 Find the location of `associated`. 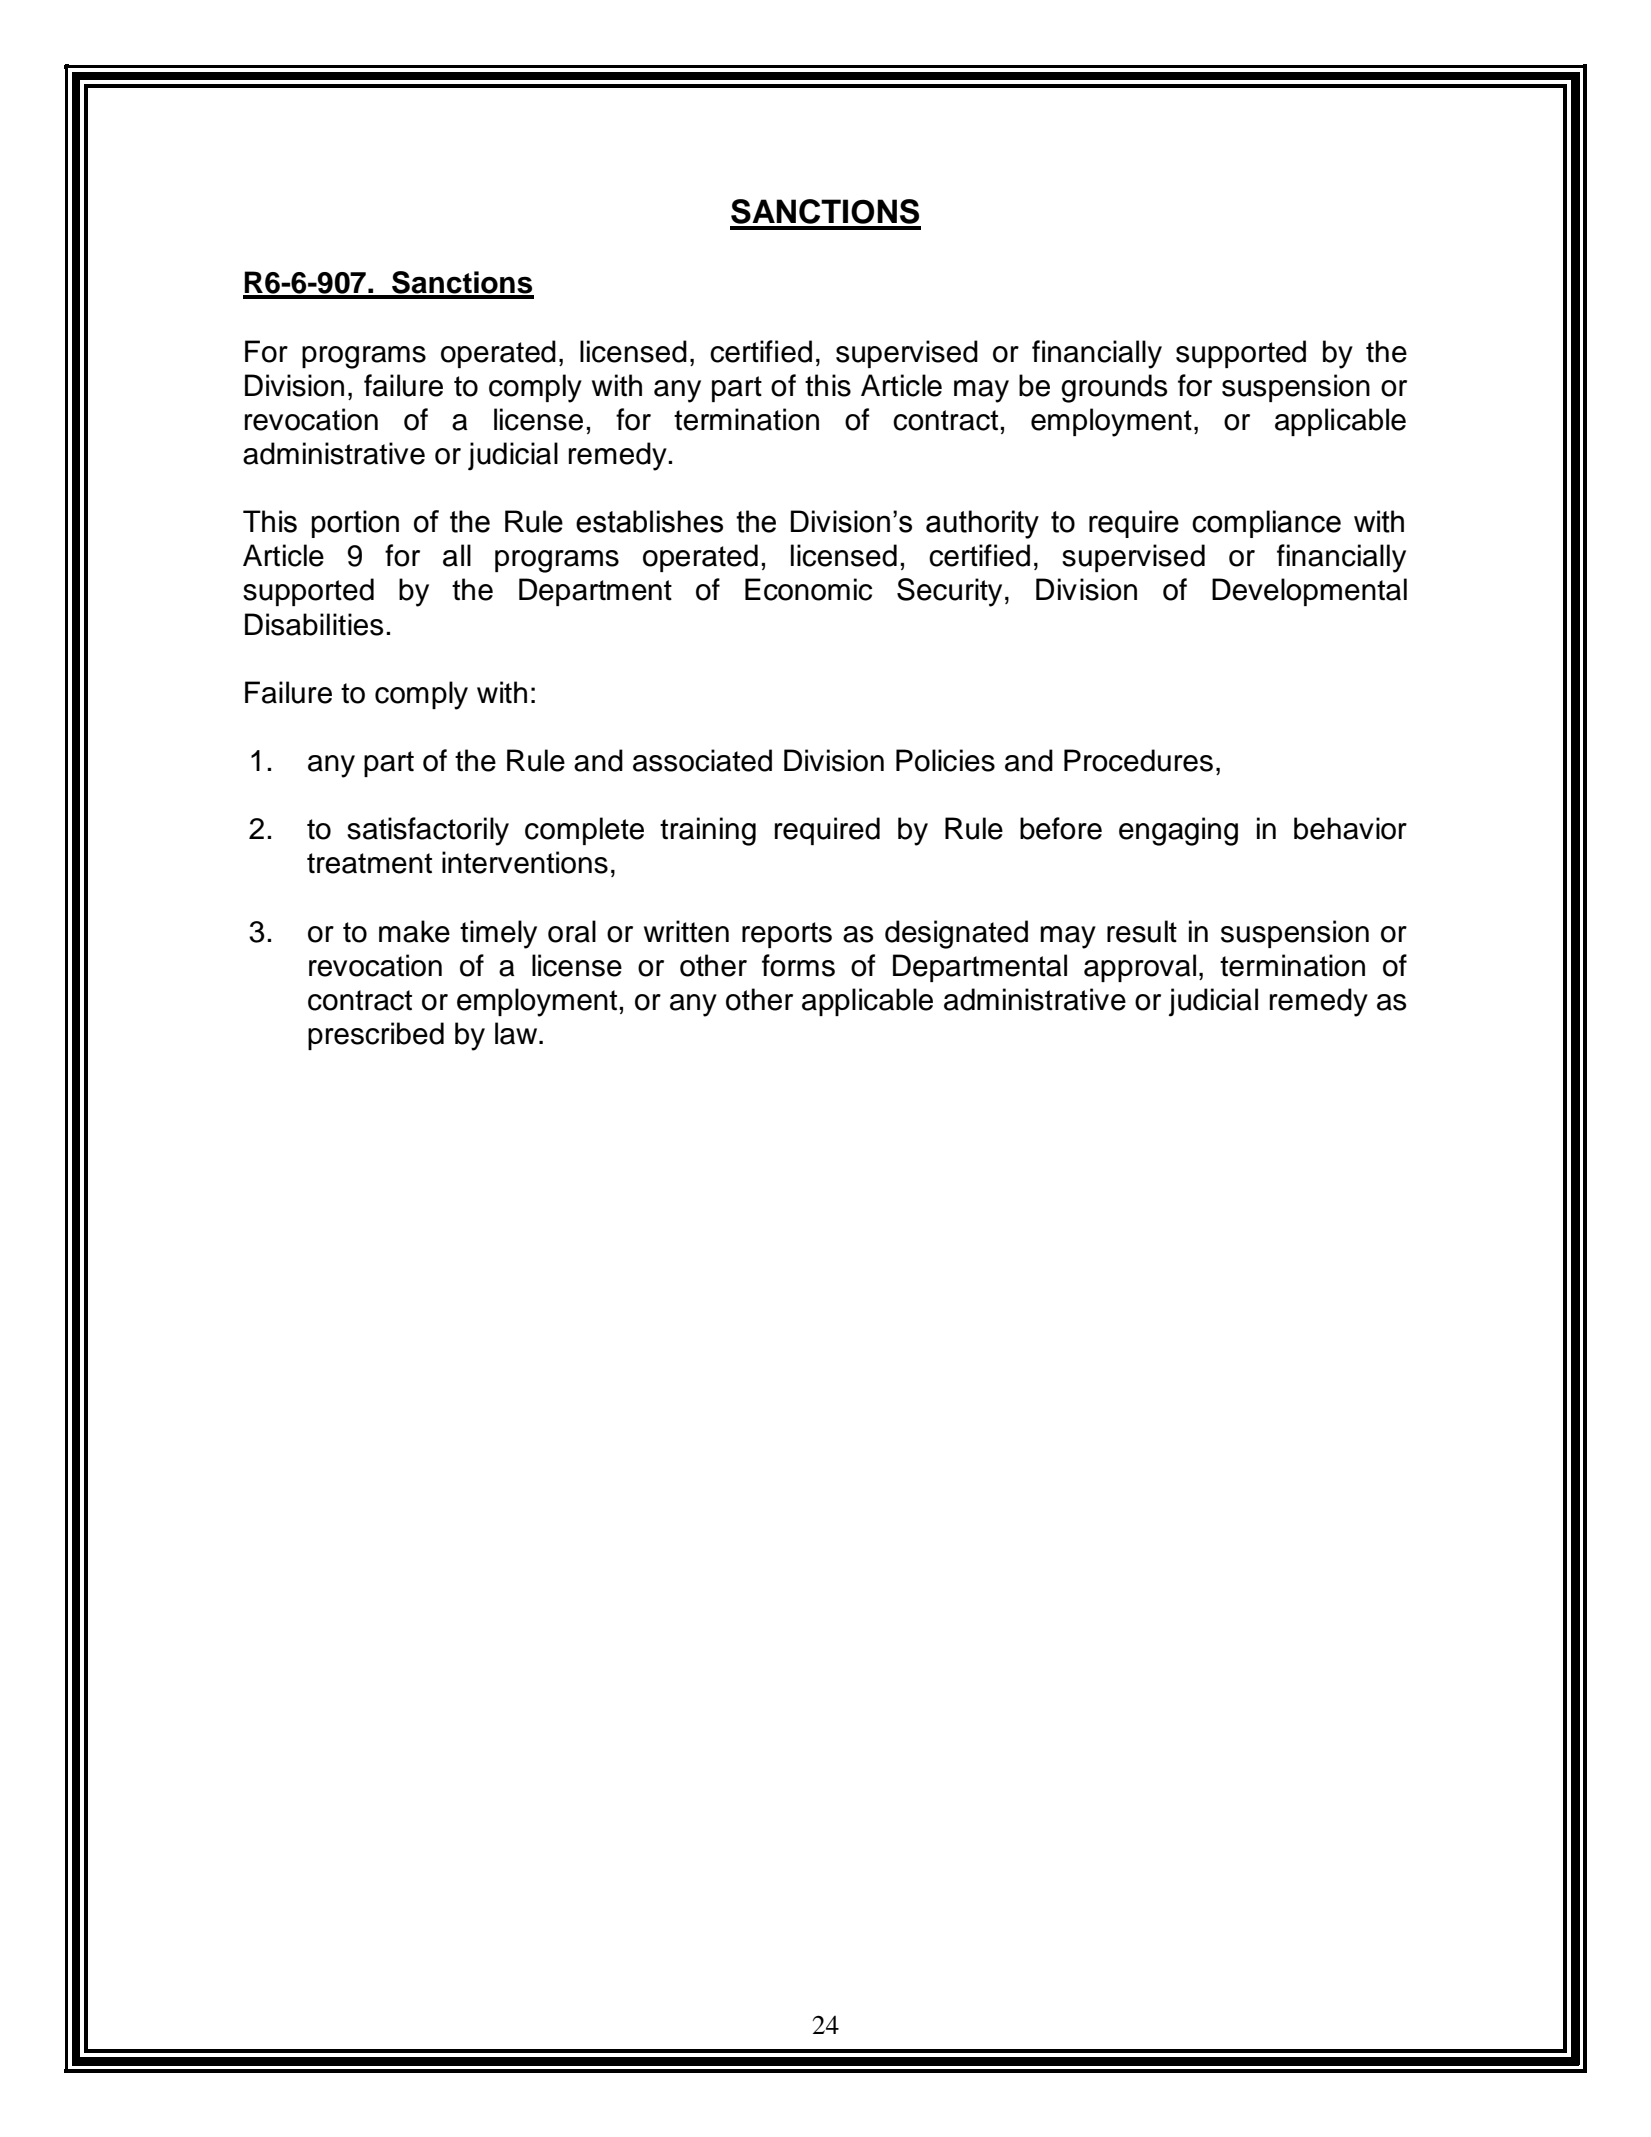

associated is located at coordinates (702, 760).
